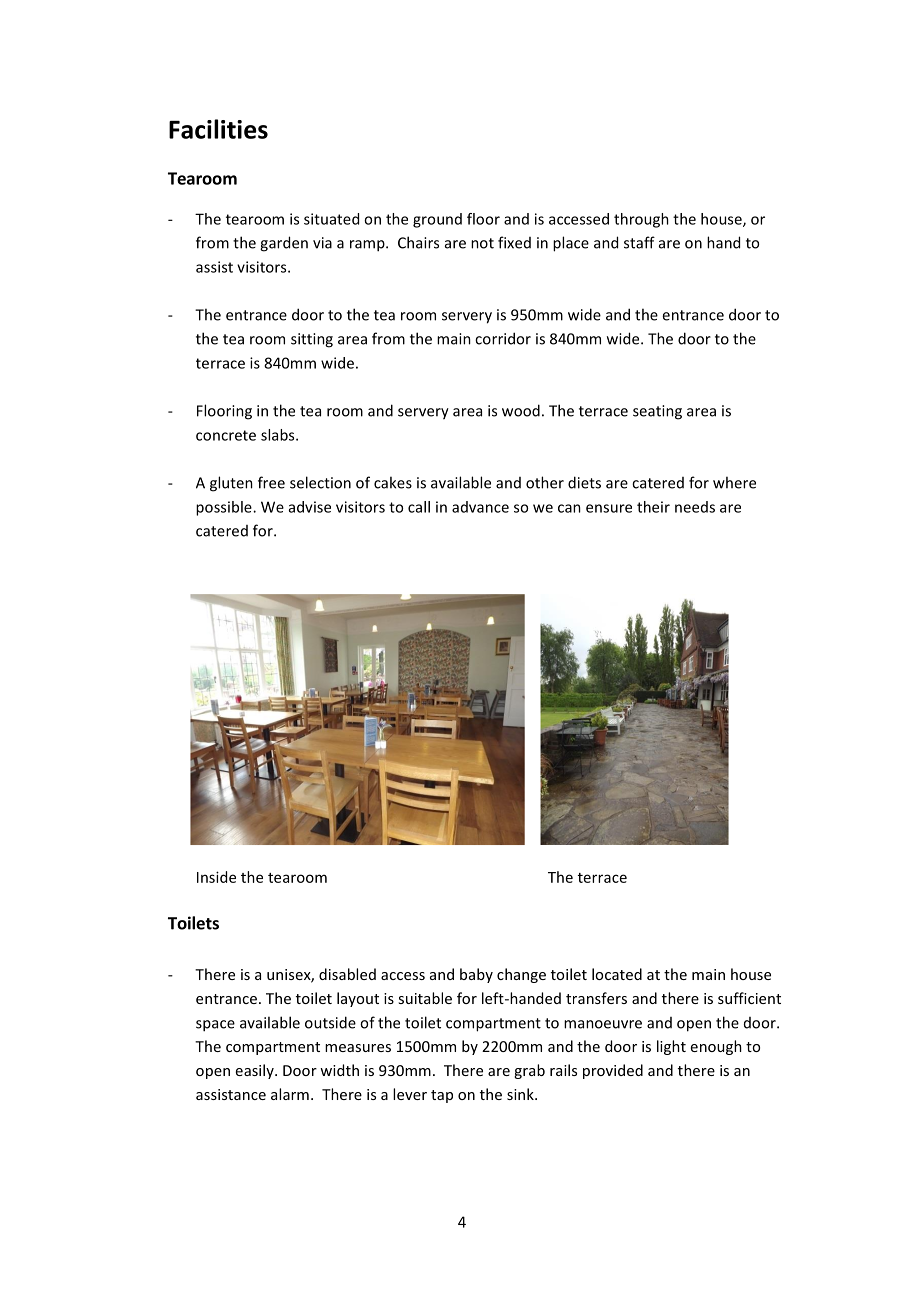 The width and height of the screenshot is (924, 1308). Describe the element at coordinates (480, 507) in the screenshot. I see `advance` at that location.
